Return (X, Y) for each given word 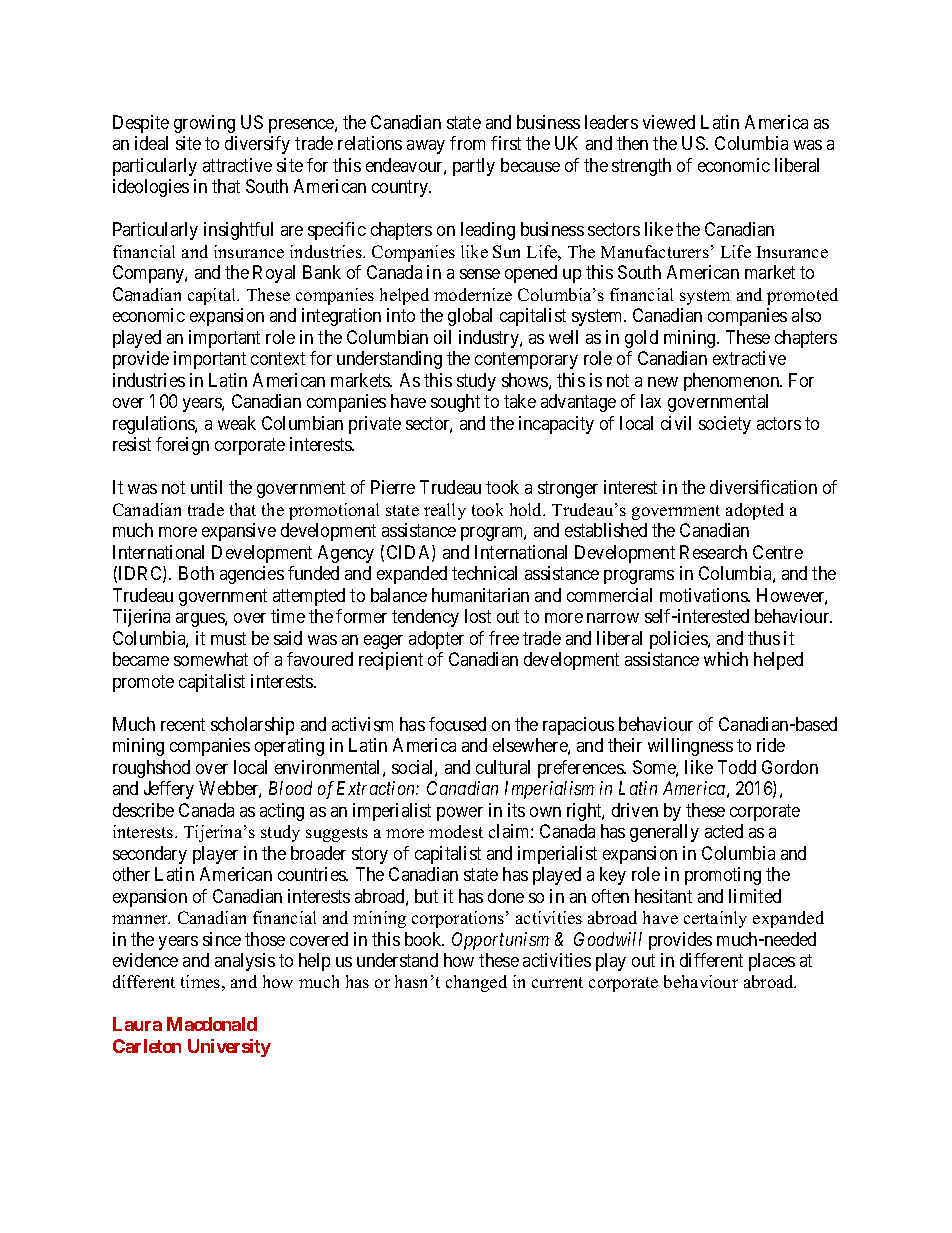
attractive (237, 165)
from (467, 143)
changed (476, 983)
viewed (669, 122)
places (772, 962)
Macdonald (212, 1024)
